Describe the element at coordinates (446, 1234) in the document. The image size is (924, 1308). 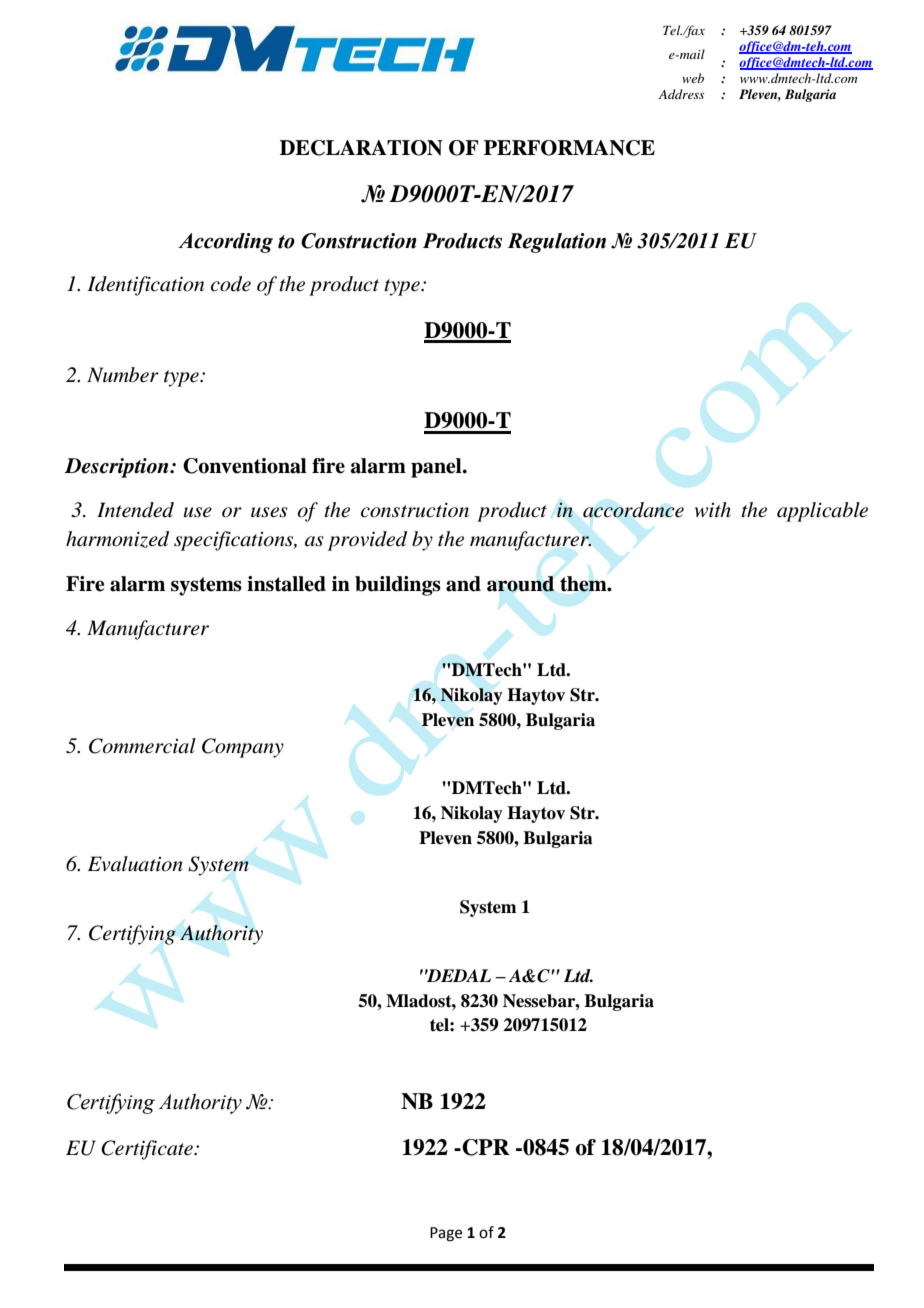
I see `Page` at that location.
